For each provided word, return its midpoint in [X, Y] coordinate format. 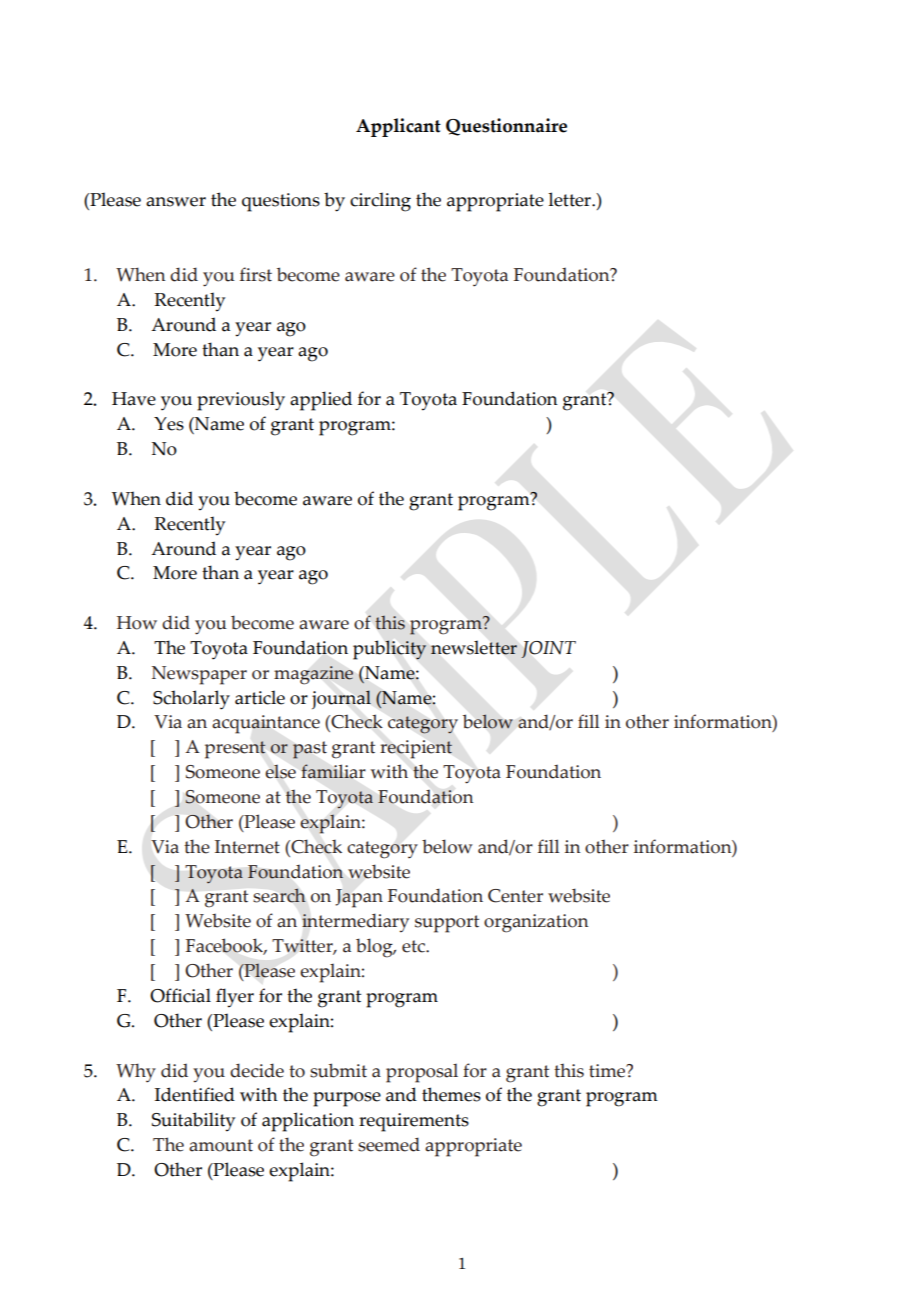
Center [515, 896]
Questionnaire [506, 127]
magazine [313, 675]
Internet [247, 847]
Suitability [193, 1122]
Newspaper [199, 675]
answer [176, 202]
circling [380, 202]
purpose [347, 1099]
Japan [359, 898]
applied [321, 401]
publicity [389, 650]
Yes [169, 424]
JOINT [548, 649]
